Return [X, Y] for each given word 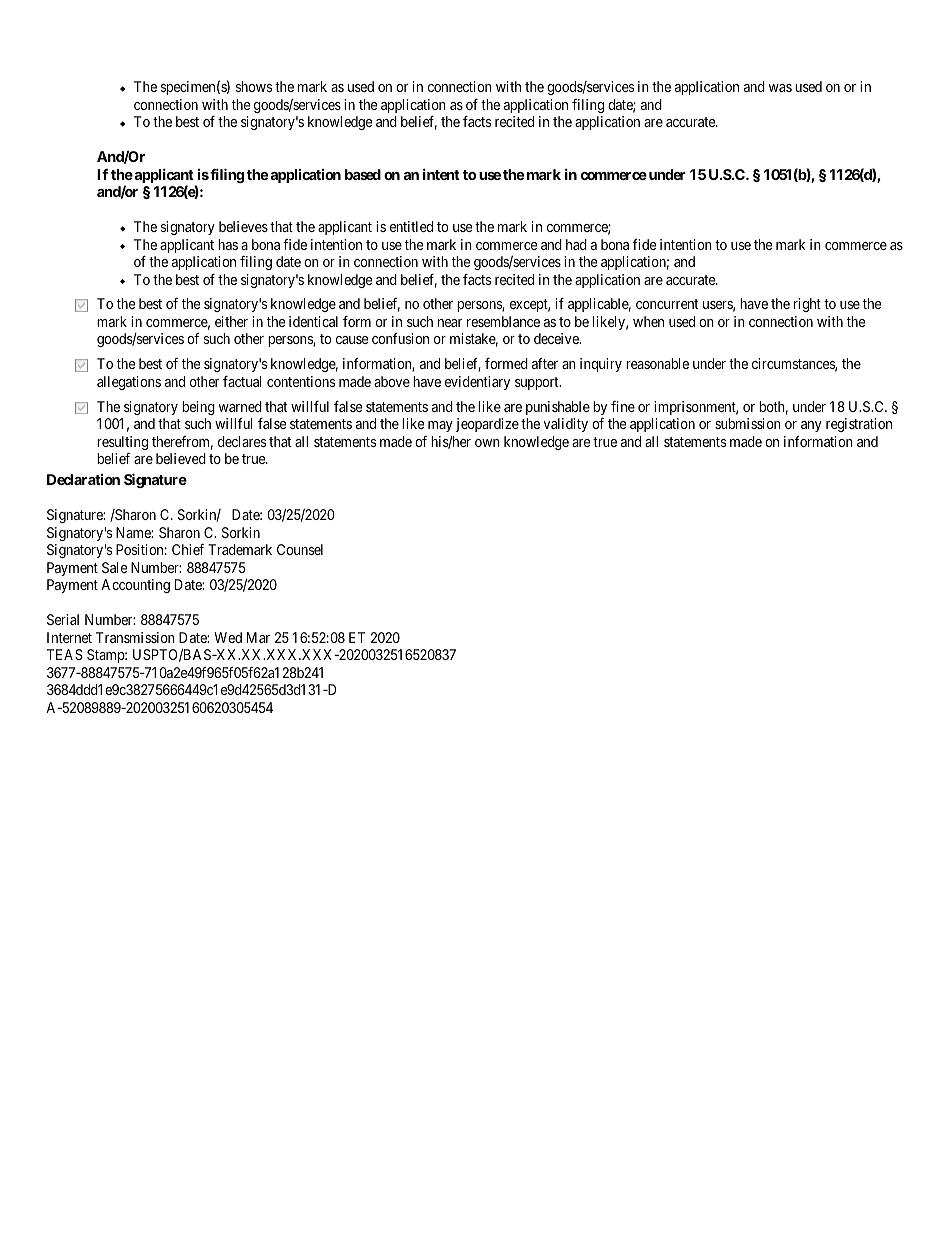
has [228, 244]
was [780, 88]
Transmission [135, 637]
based [363, 174]
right [807, 305]
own [487, 443]
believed [181, 458]
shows [254, 86]
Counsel [300, 549]
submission [748, 423]
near [450, 323]
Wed [228, 637]
